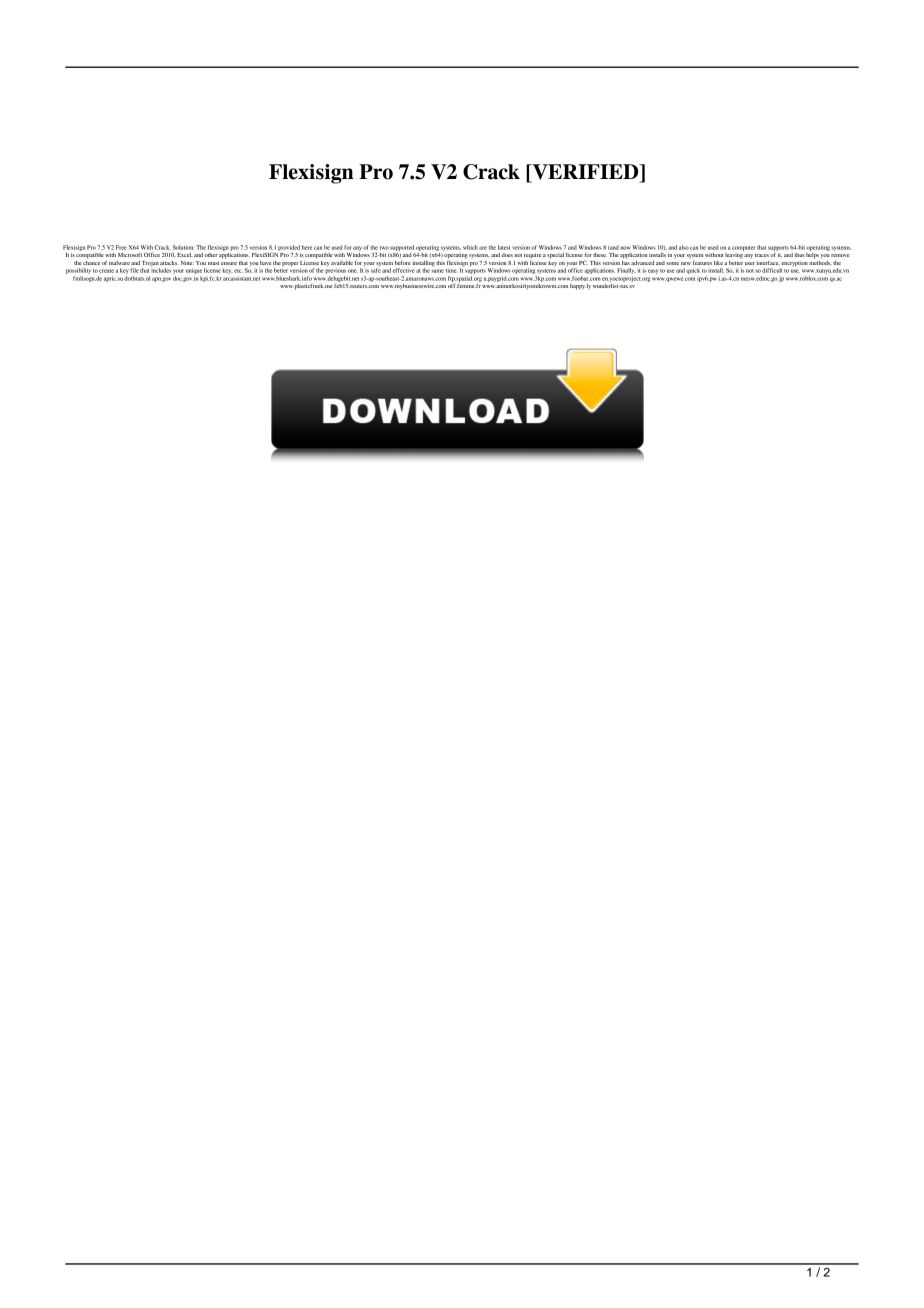 The width and height of the screenshot is (924, 1308). What do you see at coordinates (161, 269) in the screenshot?
I see `includes` at bounding box center [161, 269].
